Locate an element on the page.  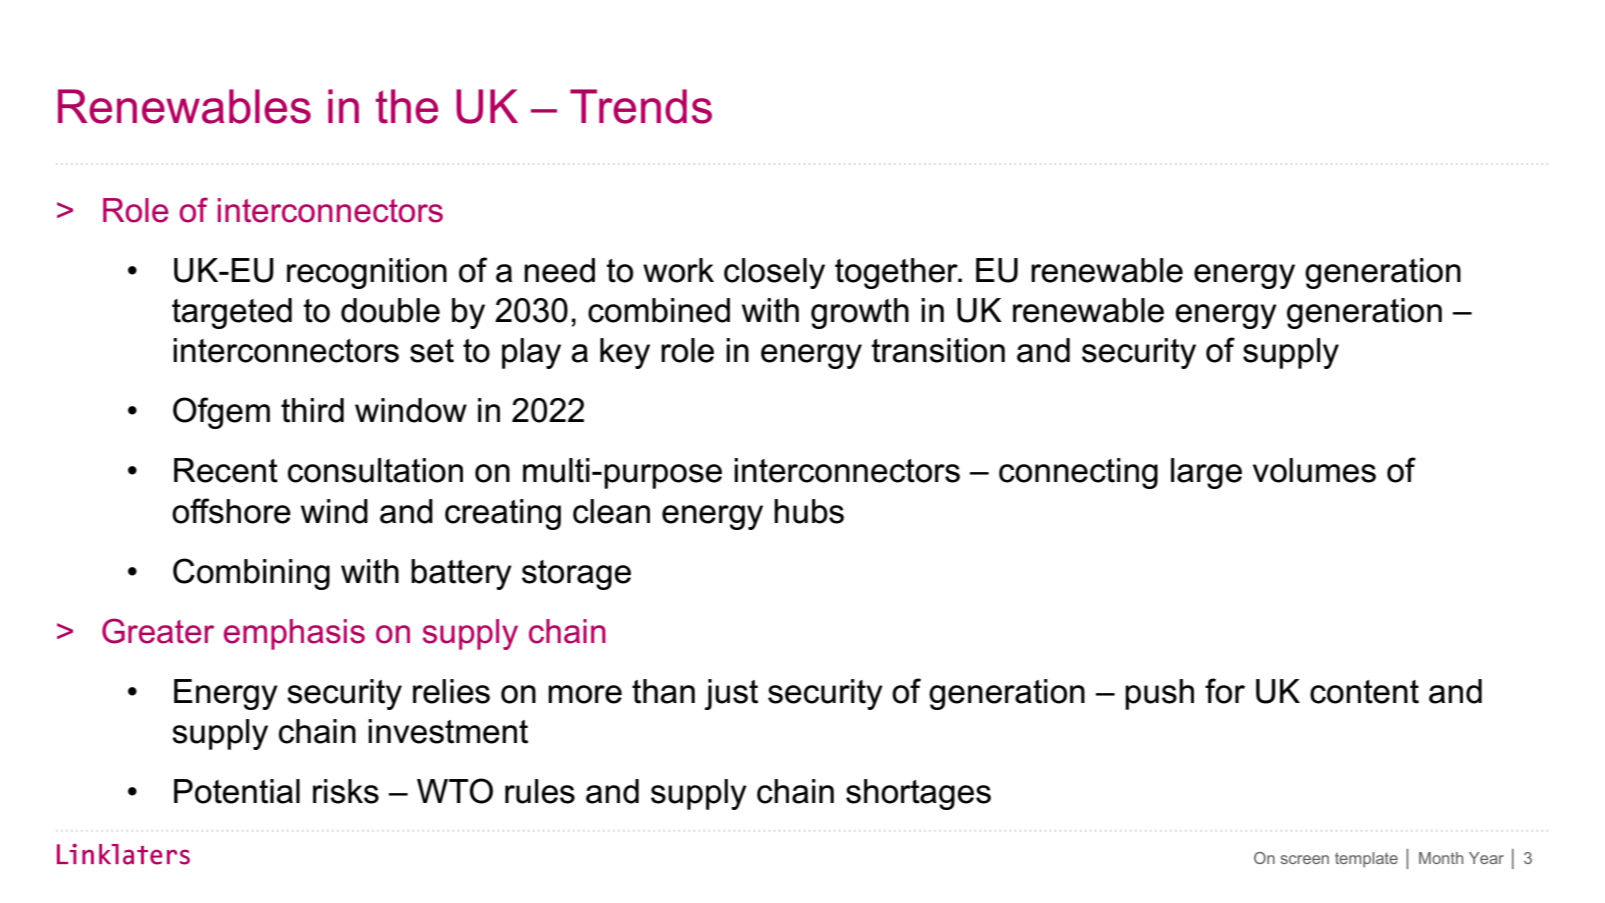
risks is located at coordinates (346, 791).
